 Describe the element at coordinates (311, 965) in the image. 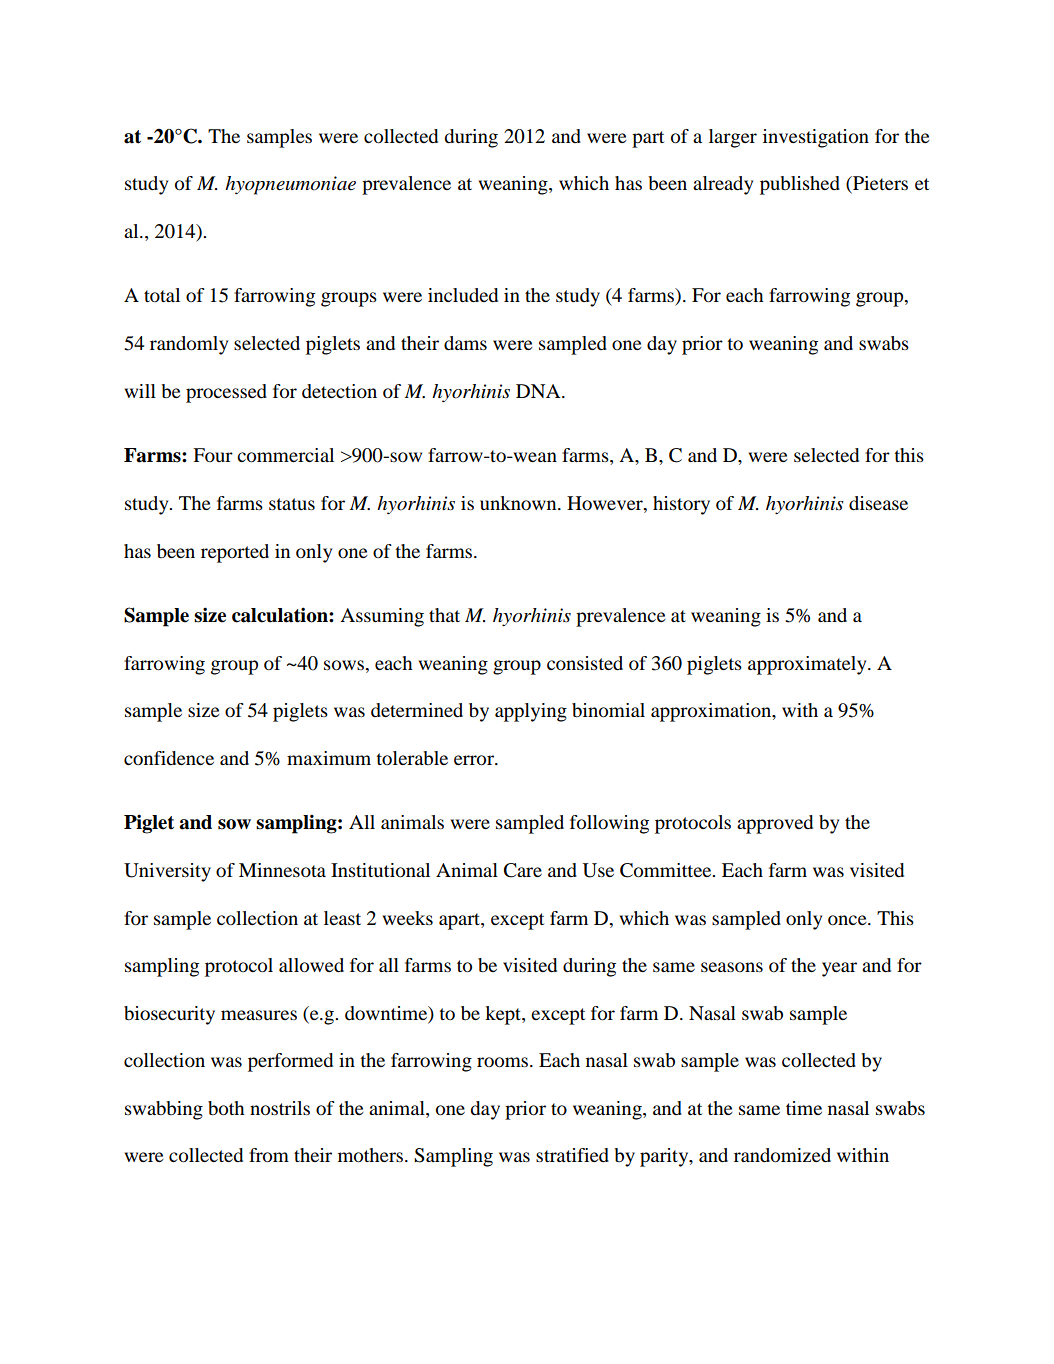

I see `allowed` at that location.
